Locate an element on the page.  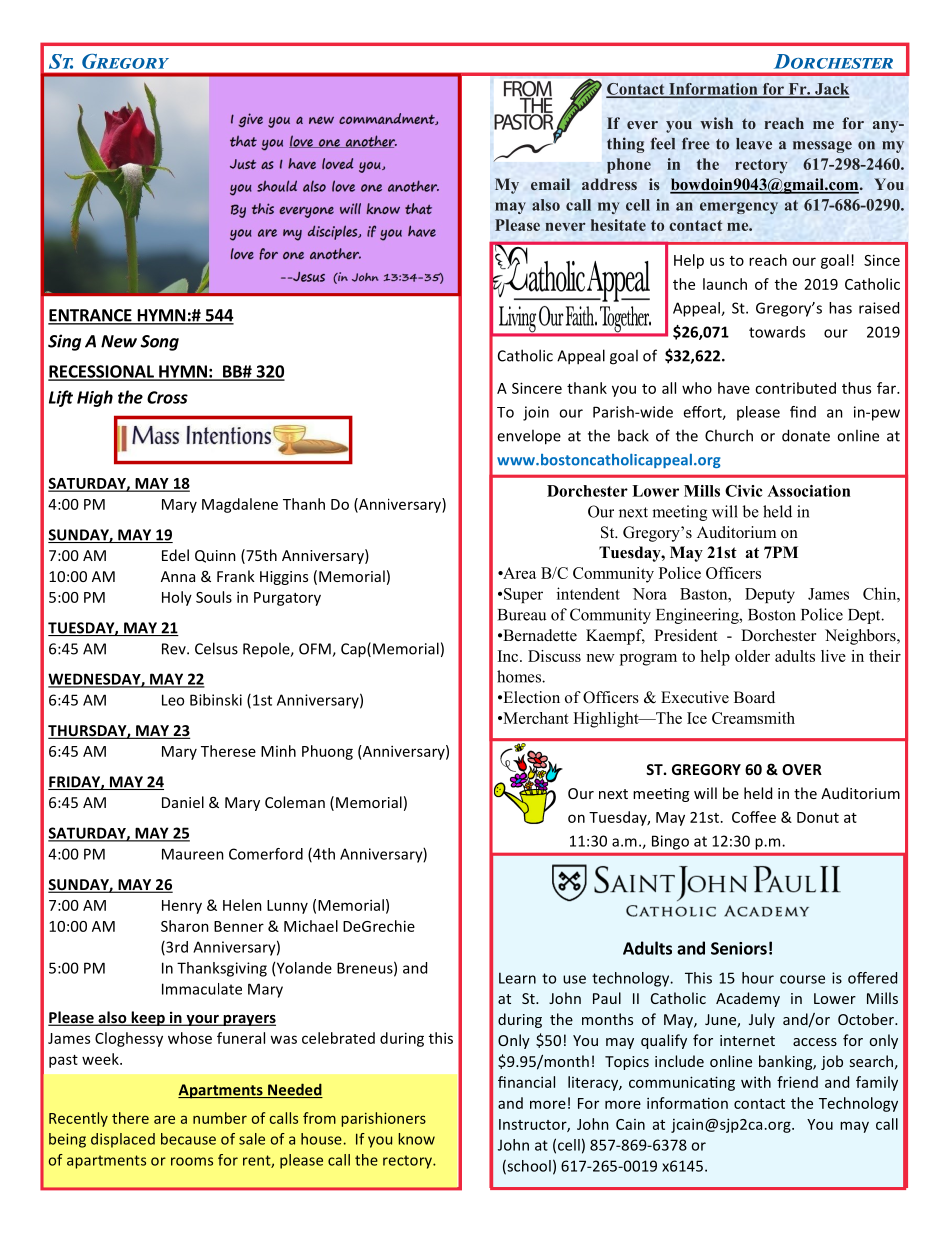
Daniel is located at coordinates (183, 802).
